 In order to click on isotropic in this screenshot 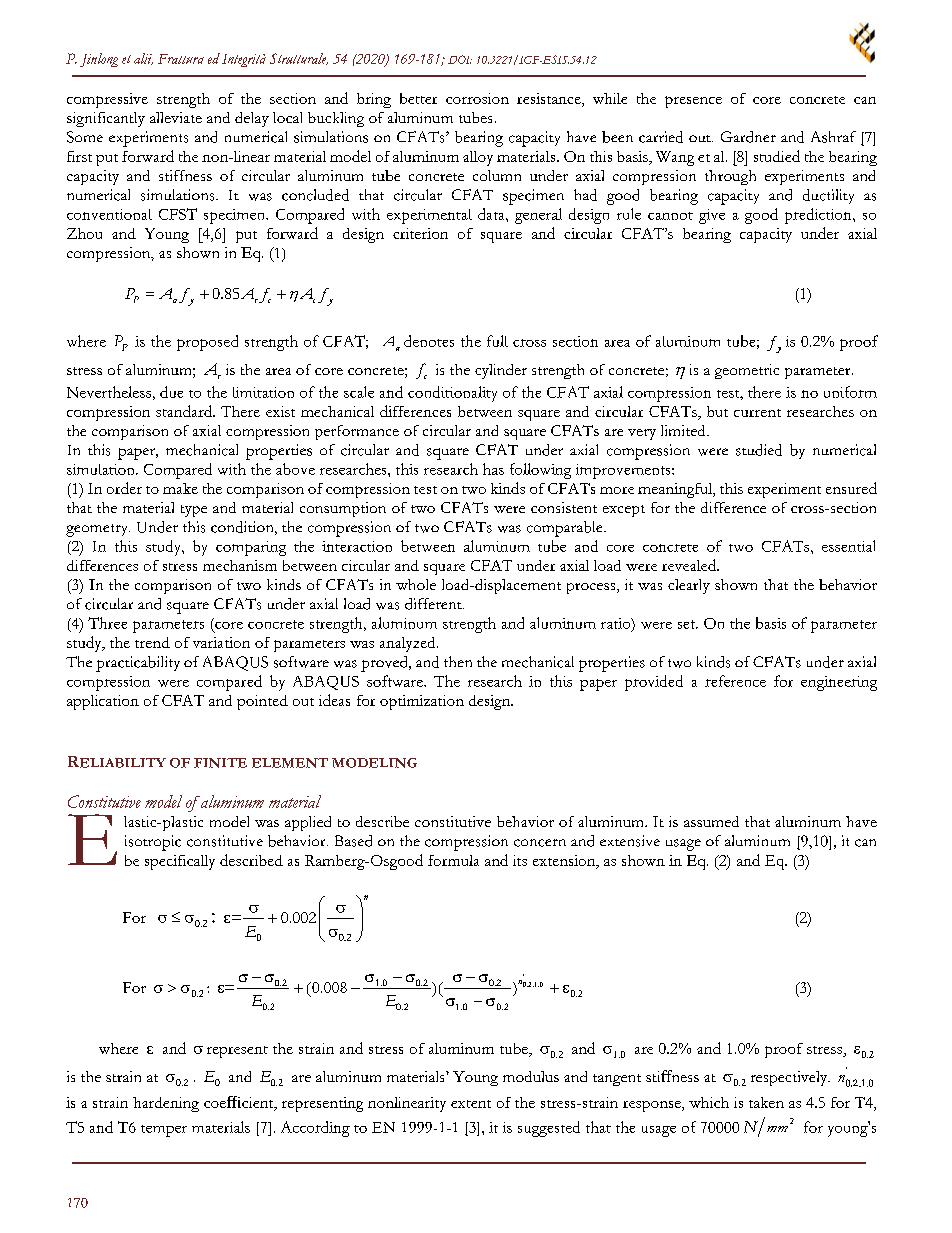, I will do `click(153, 843)`.
